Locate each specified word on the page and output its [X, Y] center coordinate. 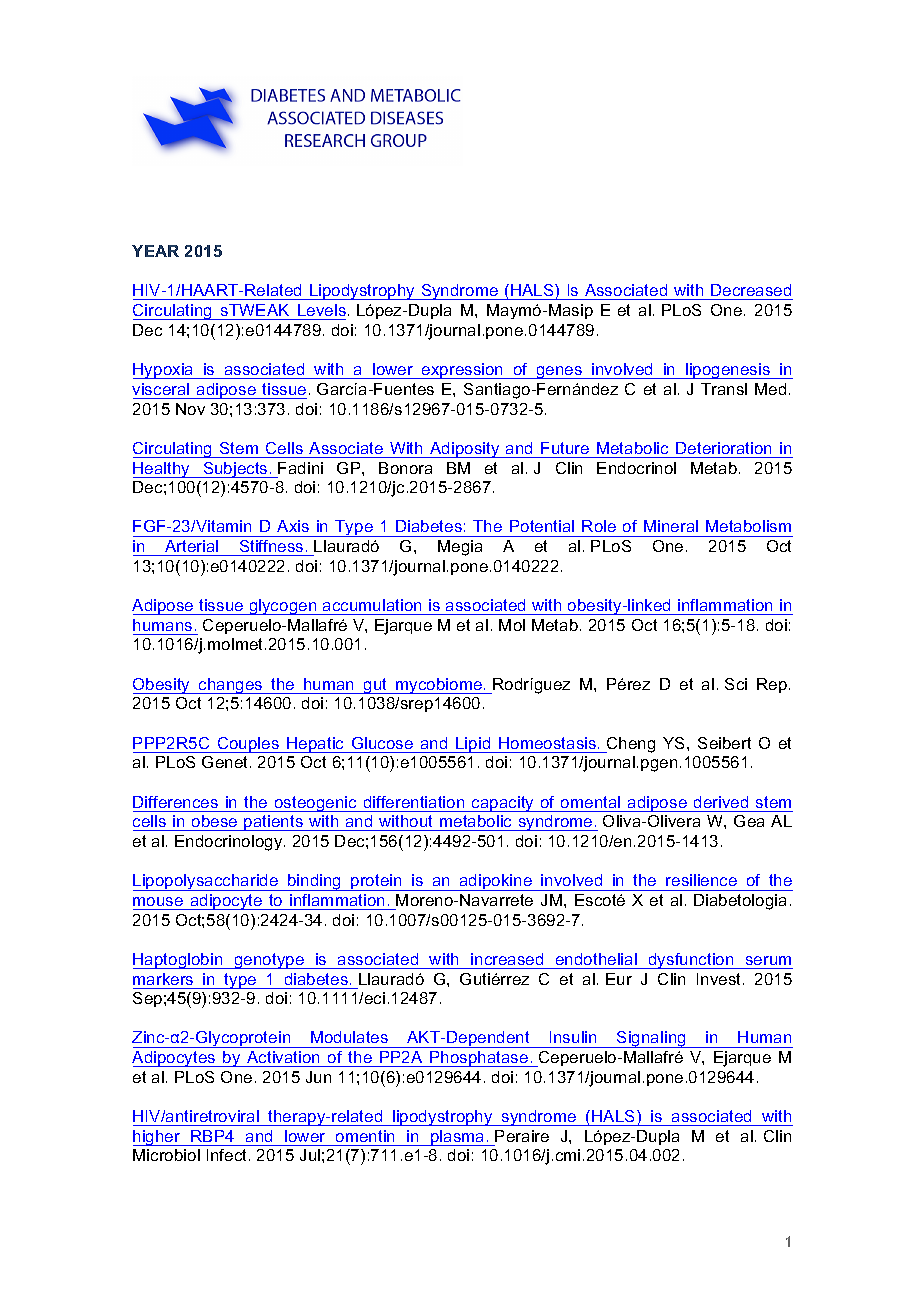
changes [231, 686]
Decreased [751, 292]
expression [463, 371]
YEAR [155, 251]
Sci [736, 684]
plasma [458, 1138]
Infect [228, 1155]
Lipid [473, 745]
